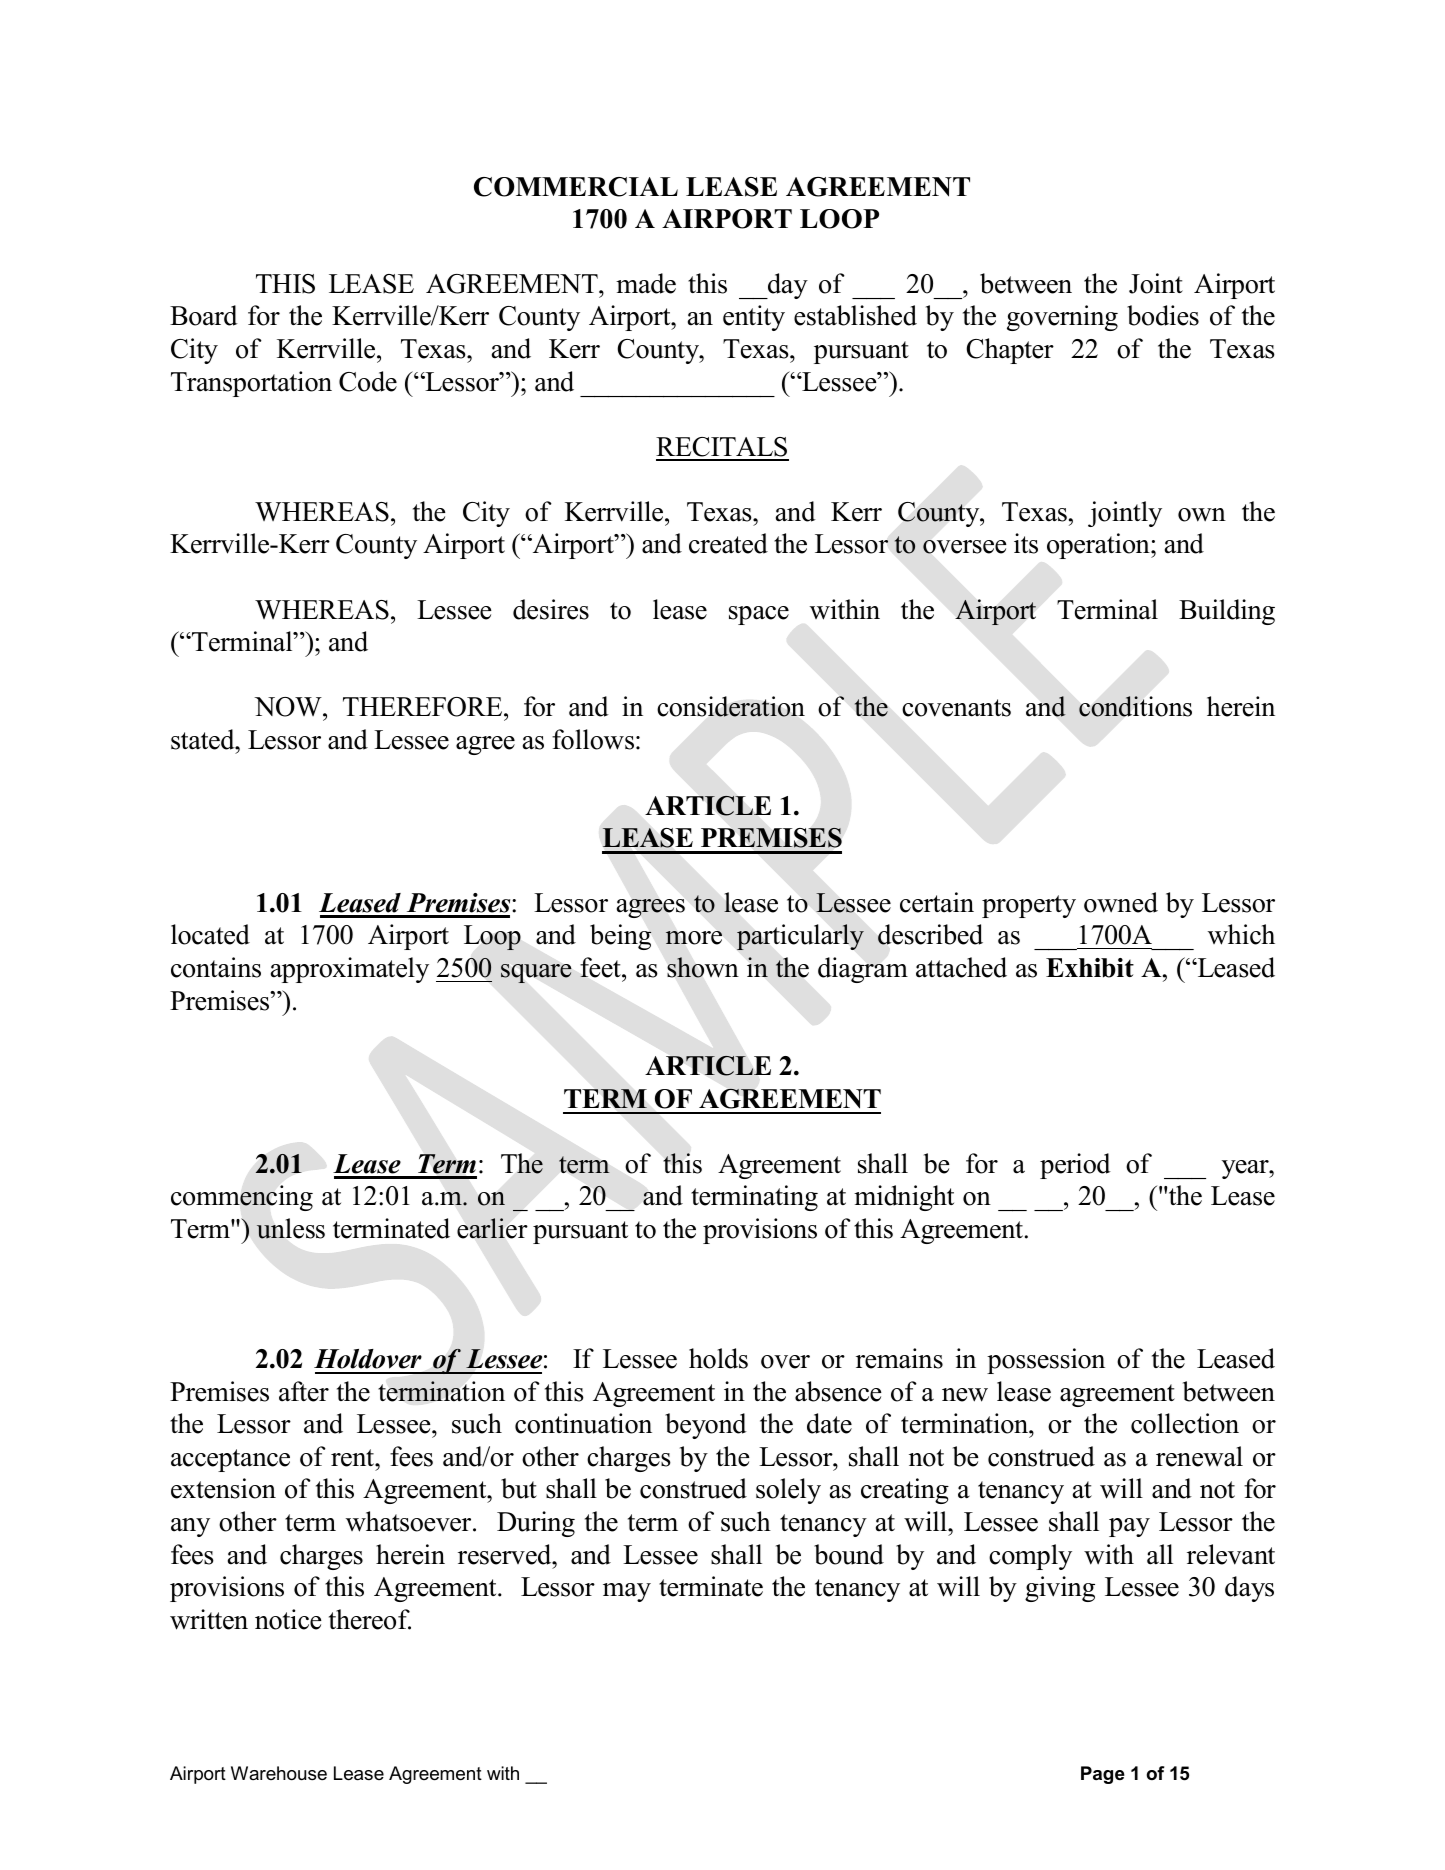  Describe the element at coordinates (1163, 315) in the screenshot. I see `bodies` at that location.
